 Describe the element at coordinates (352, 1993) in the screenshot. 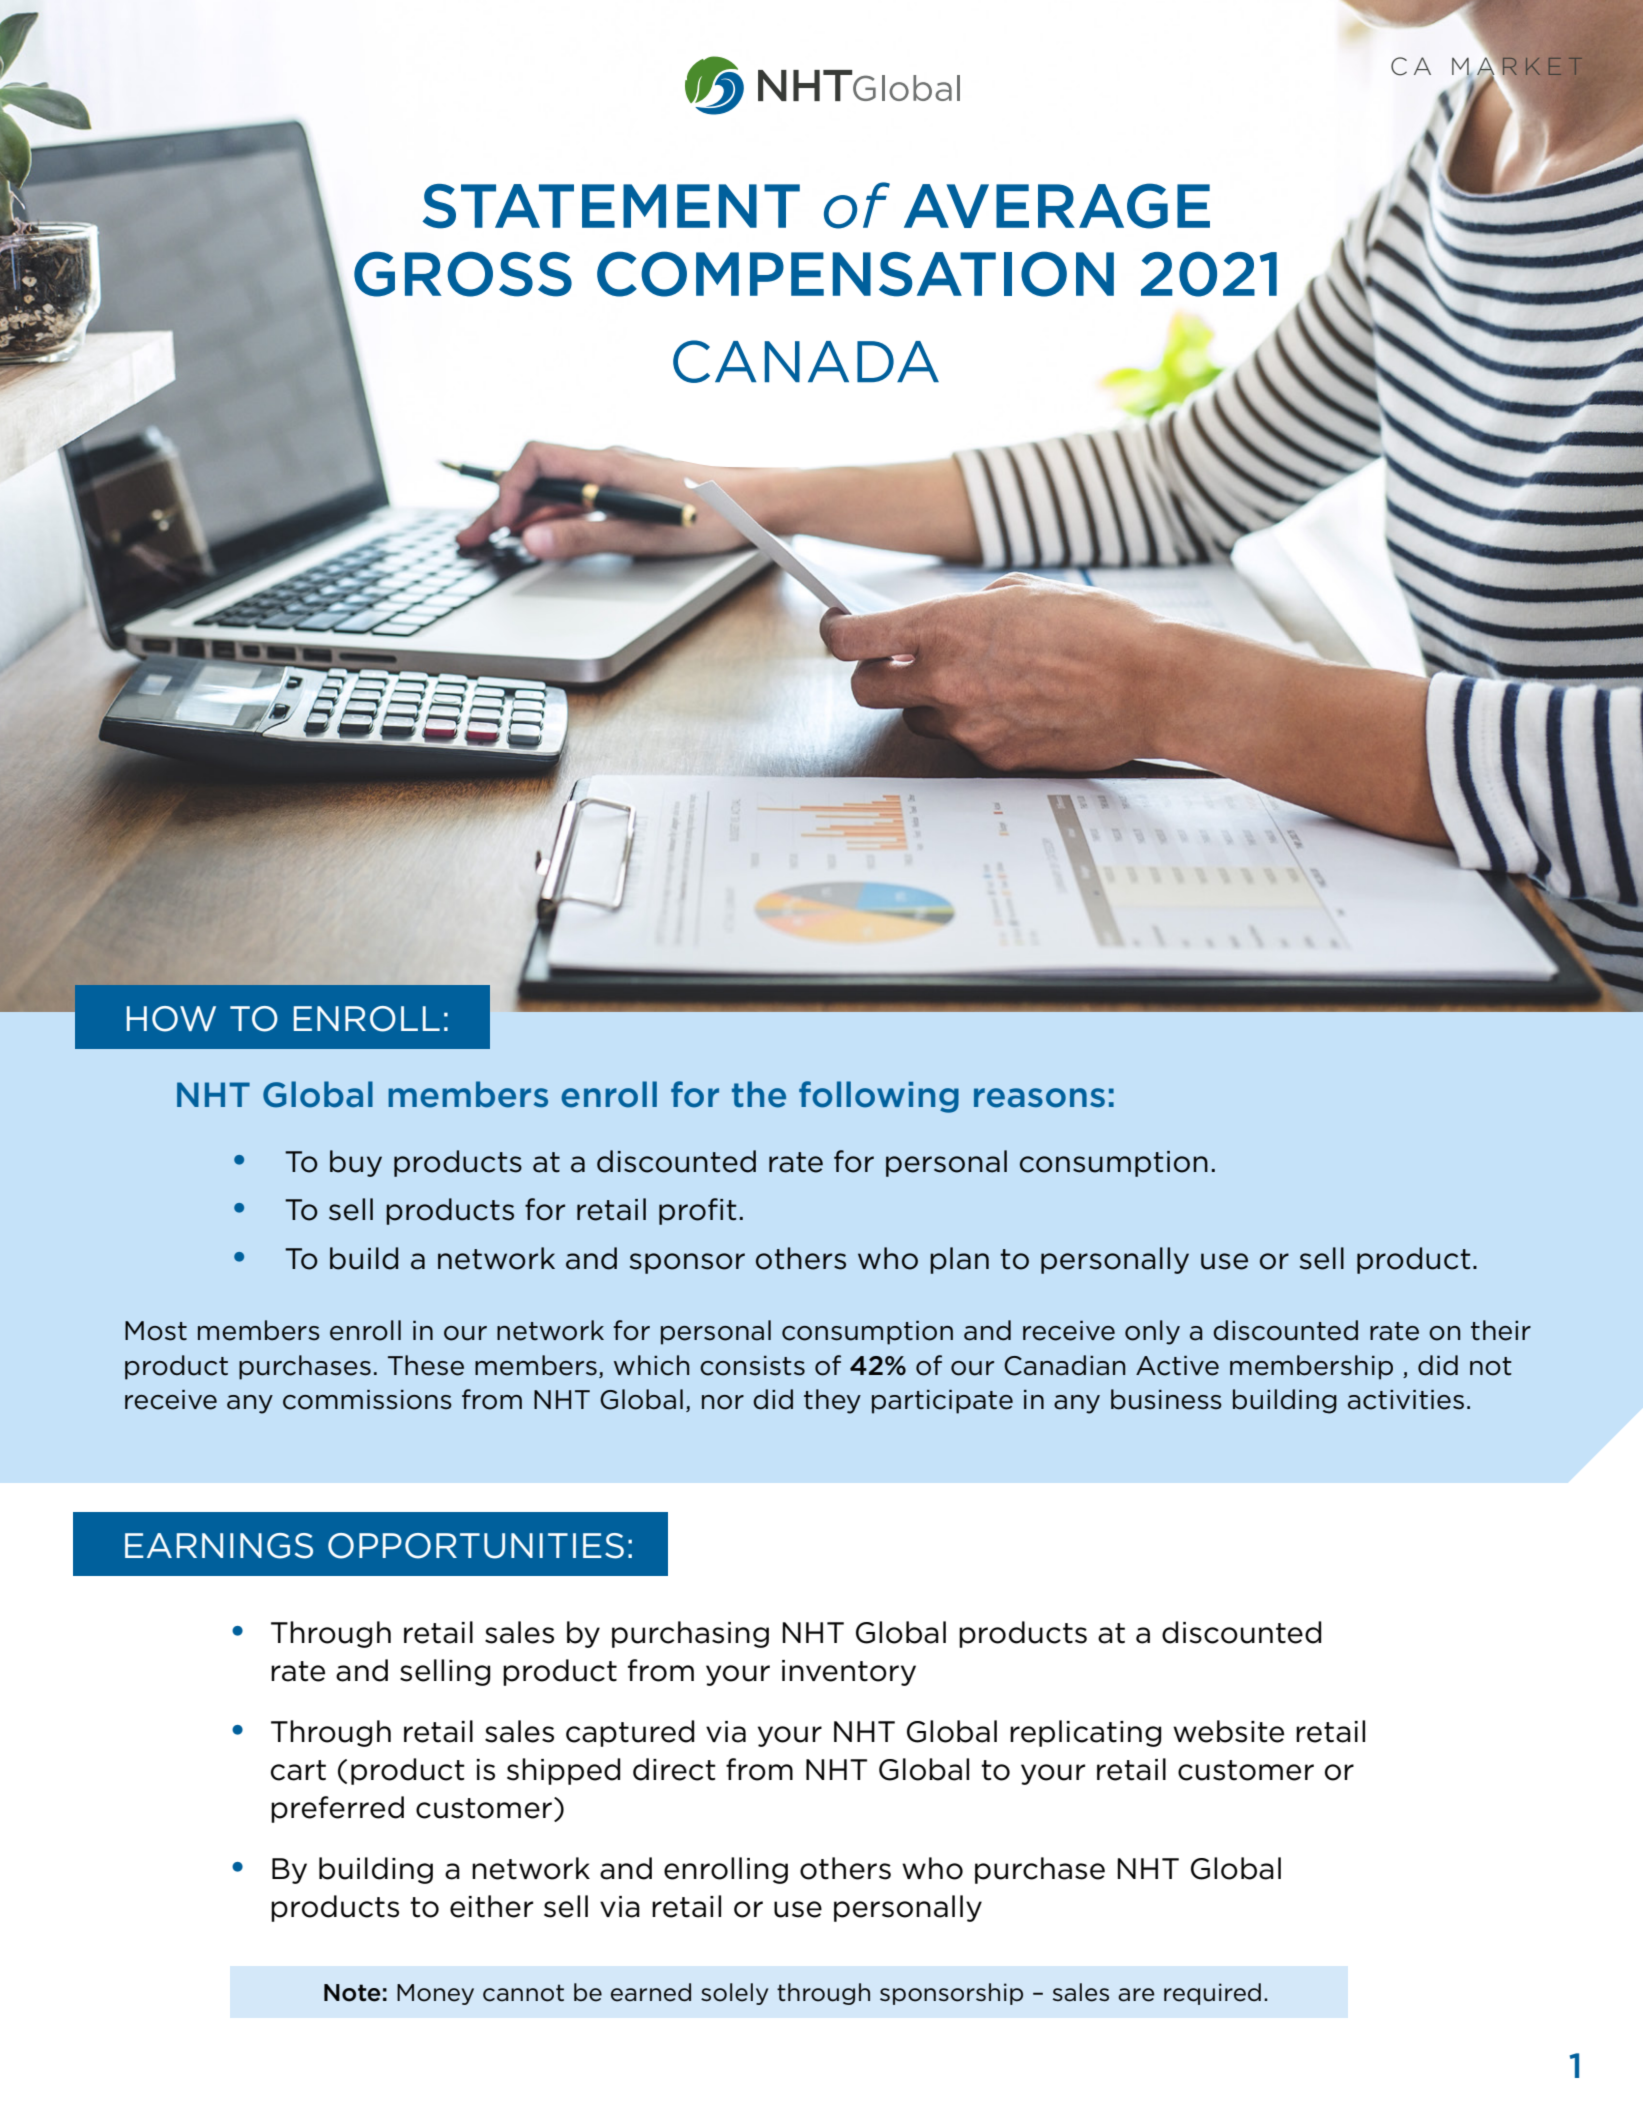

I see `Note` at that location.
